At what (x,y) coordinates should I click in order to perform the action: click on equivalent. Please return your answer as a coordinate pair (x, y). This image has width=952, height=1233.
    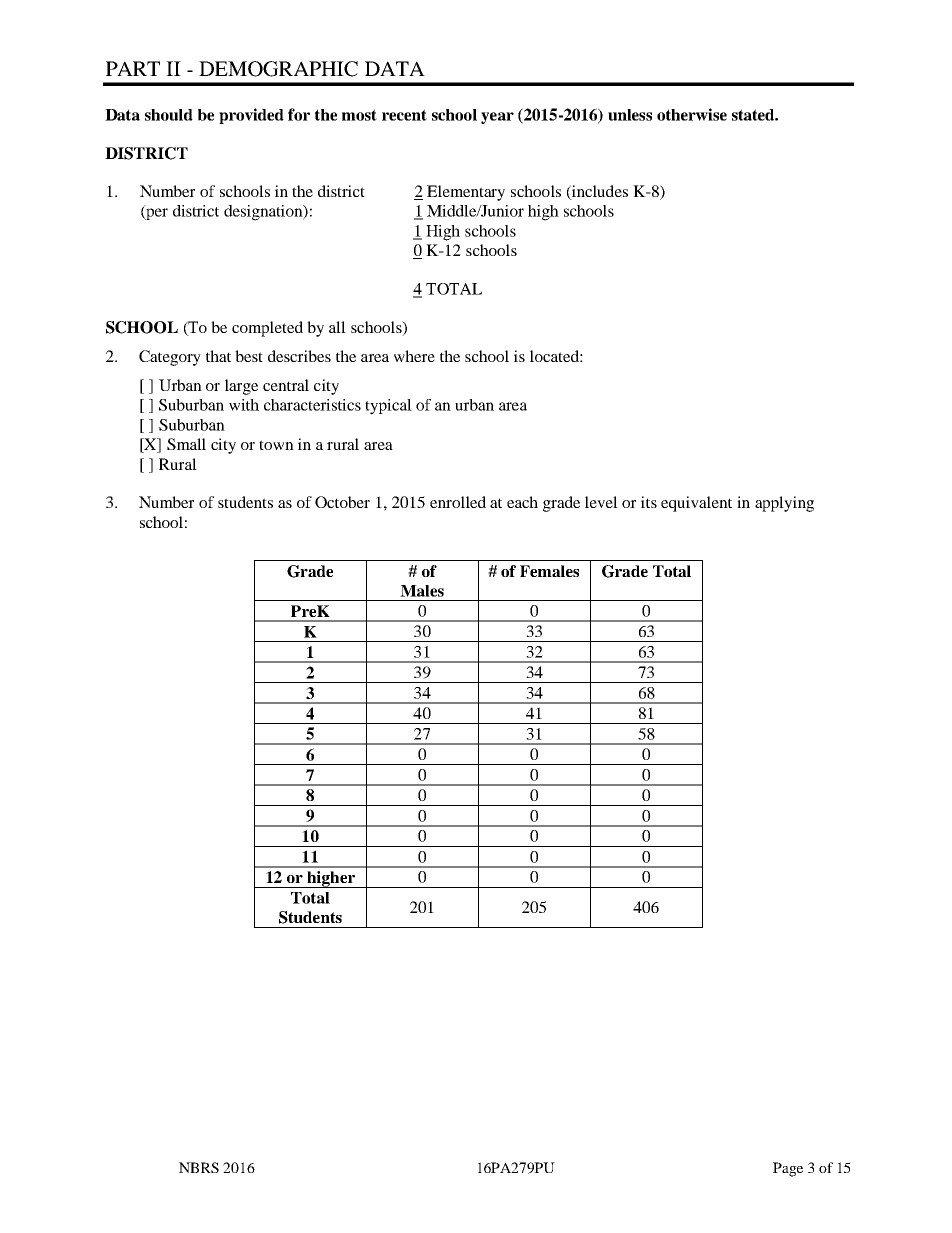
    Looking at the image, I should click on (696, 504).
